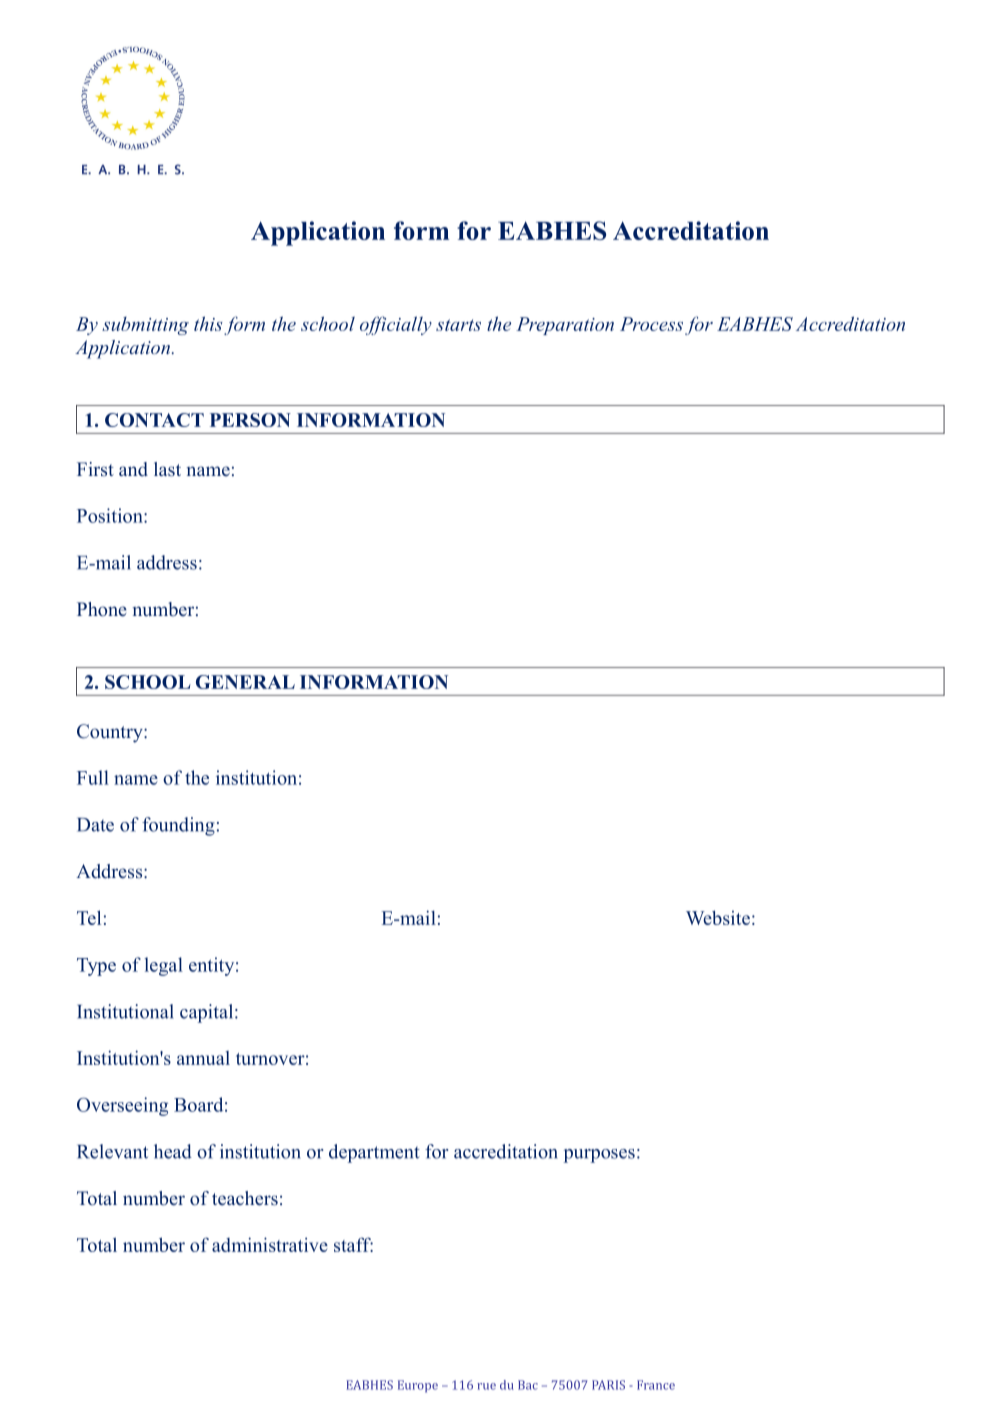 The width and height of the screenshot is (1007, 1425). What do you see at coordinates (111, 733) in the screenshot?
I see `Country` at bounding box center [111, 733].
